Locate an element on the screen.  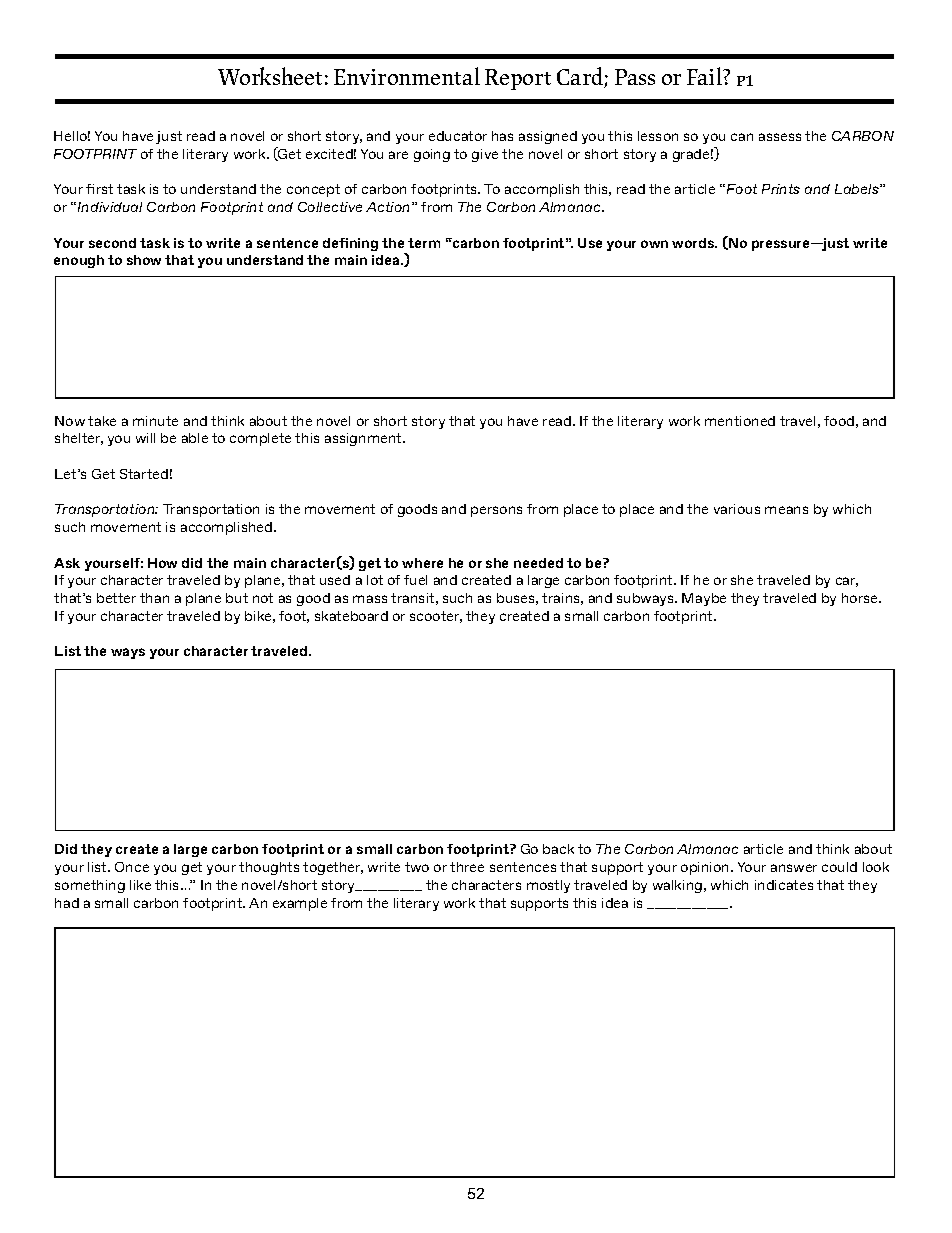
persons is located at coordinates (496, 511).
